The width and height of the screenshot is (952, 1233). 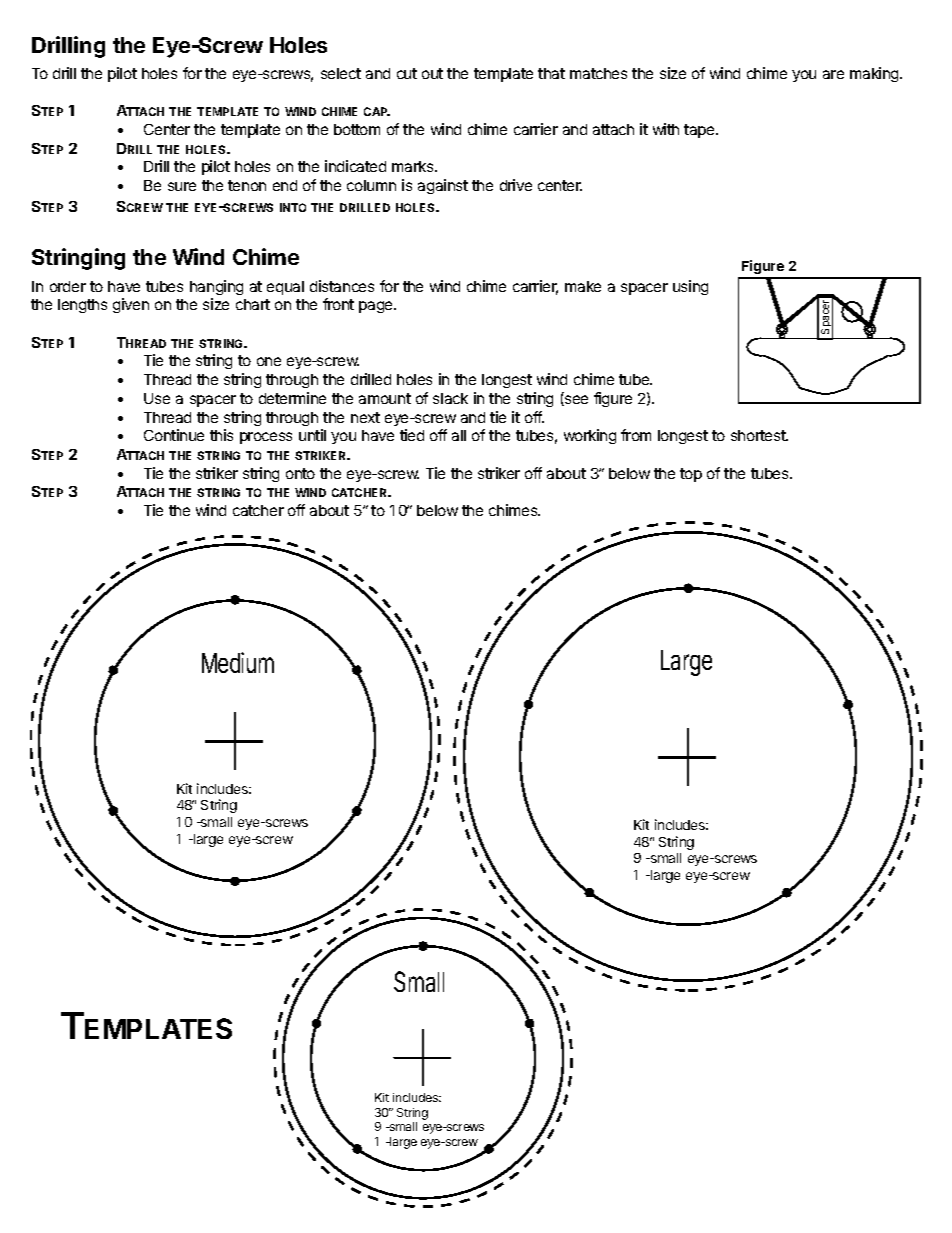 I want to click on onto, so click(x=300, y=473).
